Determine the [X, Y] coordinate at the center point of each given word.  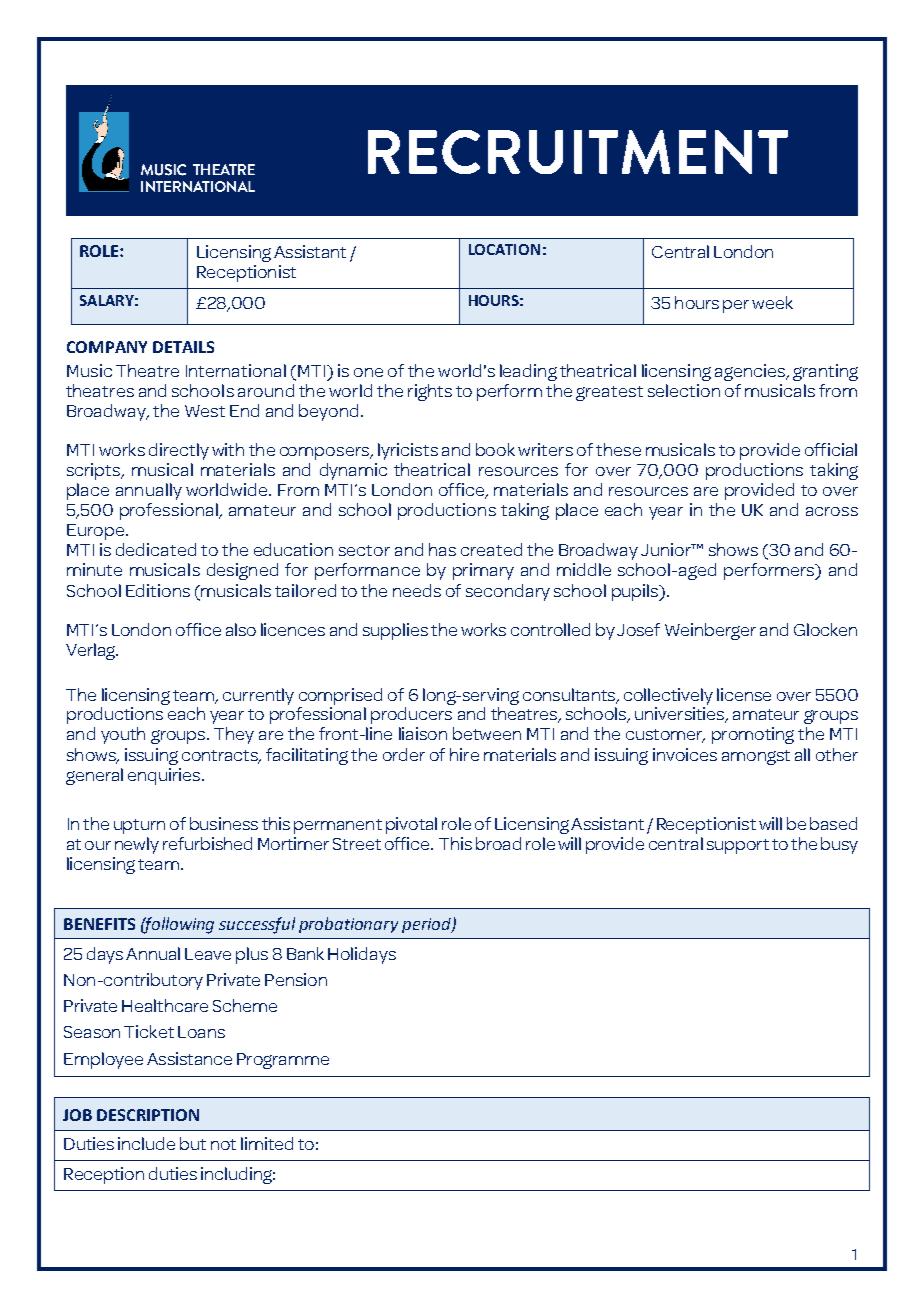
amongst [756, 757]
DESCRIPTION [148, 1115]
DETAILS [183, 347]
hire [464, 754]
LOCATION [504, 249]
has [442, 549]
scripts [94, 471]
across [832, 511]
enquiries [164, 776]
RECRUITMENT [578, 152]
